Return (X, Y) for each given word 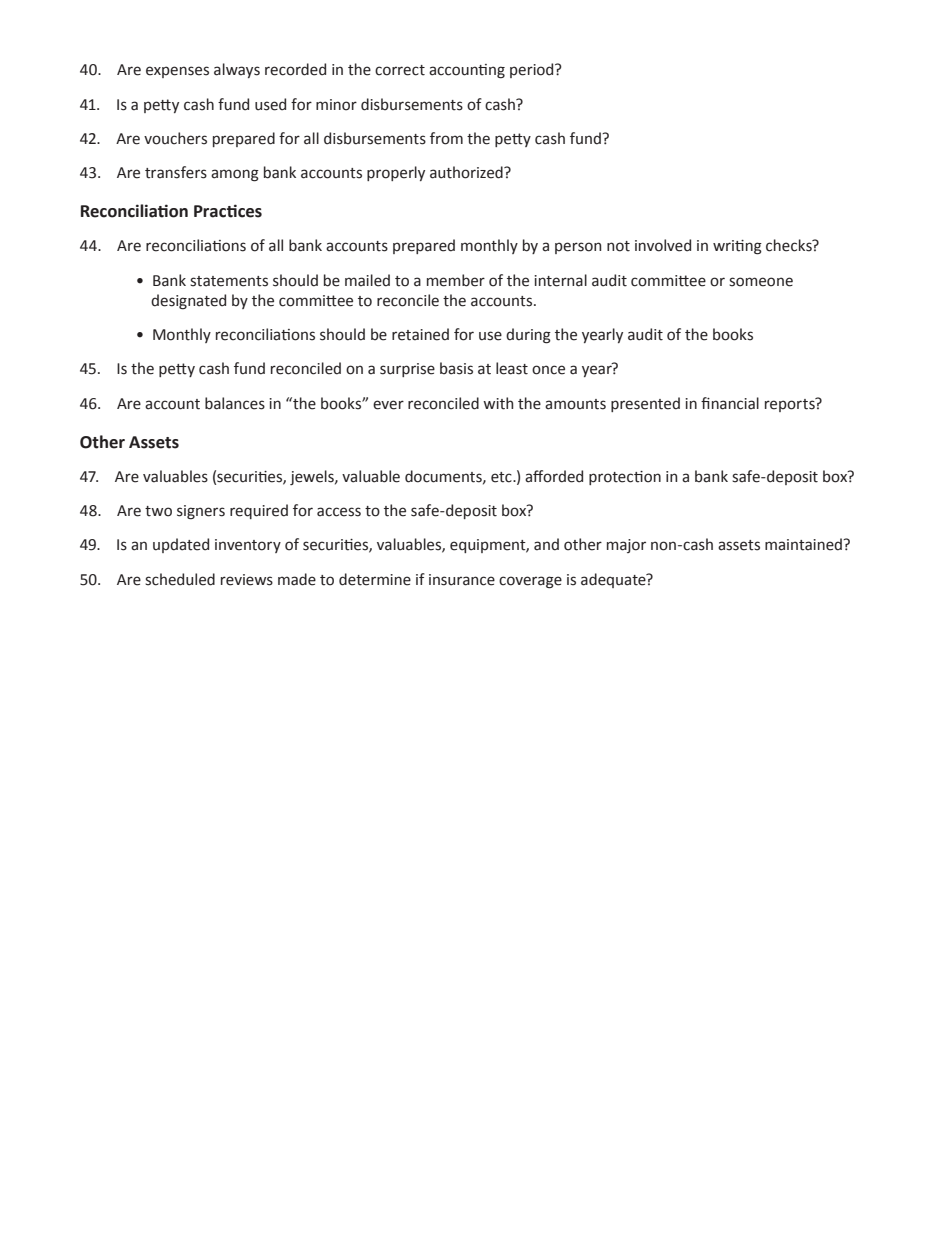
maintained (804, 544)
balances (235, 403)
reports (791, 404)
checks (790, 245)
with (498, 403)
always (237, 70)
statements (229, 281)
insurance (462, 580)
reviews (247, 580)
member (456, 280)
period (533, 70)
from (446, 138)
